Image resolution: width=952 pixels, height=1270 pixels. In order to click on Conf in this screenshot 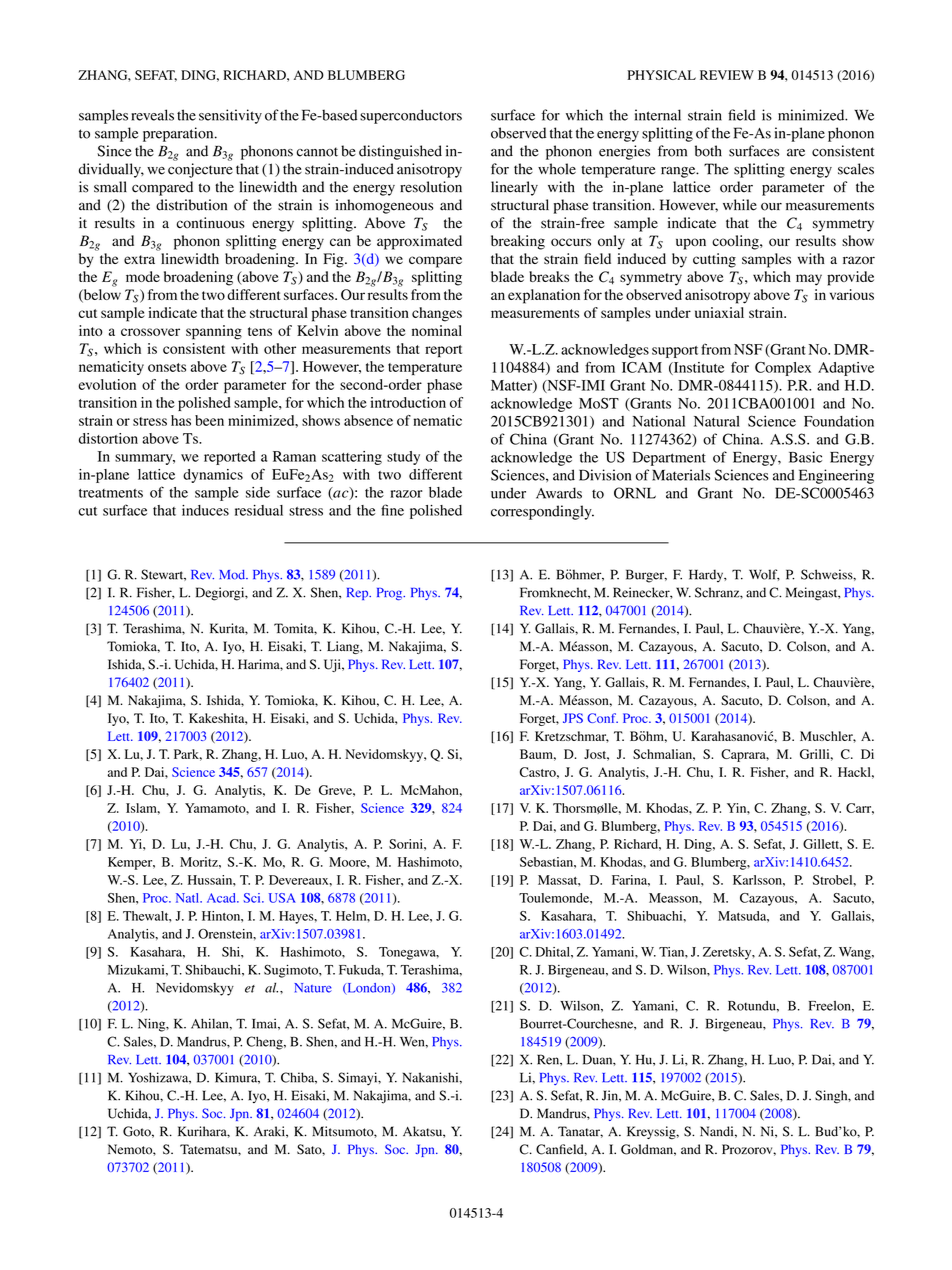, I will do `click(602, 718)`.
